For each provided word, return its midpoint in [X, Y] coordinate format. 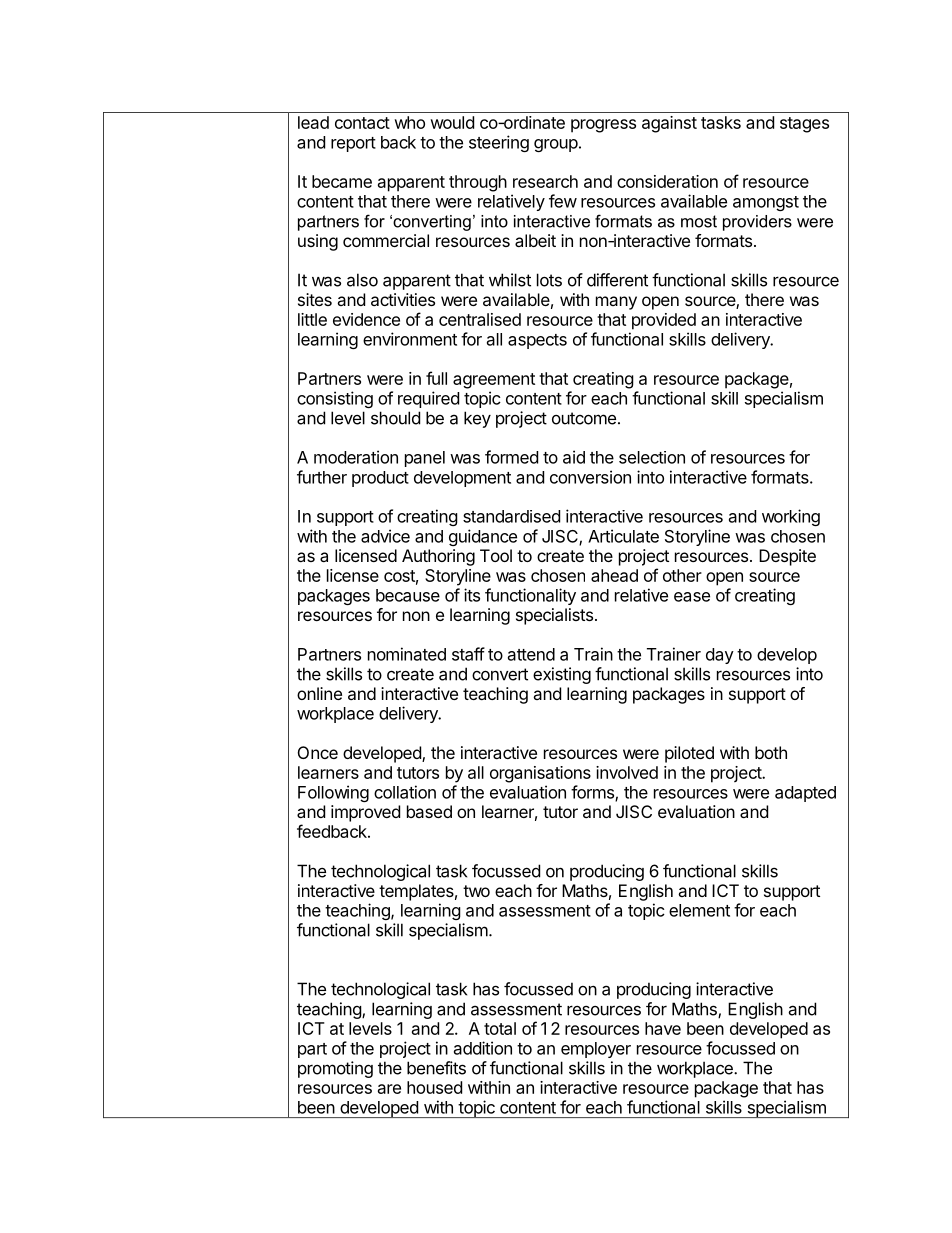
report [353, 144]
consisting [335, 399]
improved [365, 813]
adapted [805, 794]
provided [664, 321]
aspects [537, 341]
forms [593, 793]
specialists [554, 616]
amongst [766, 203]
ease [692, 597]
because [408, 595]
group [556, 145]
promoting [335, 1069]
